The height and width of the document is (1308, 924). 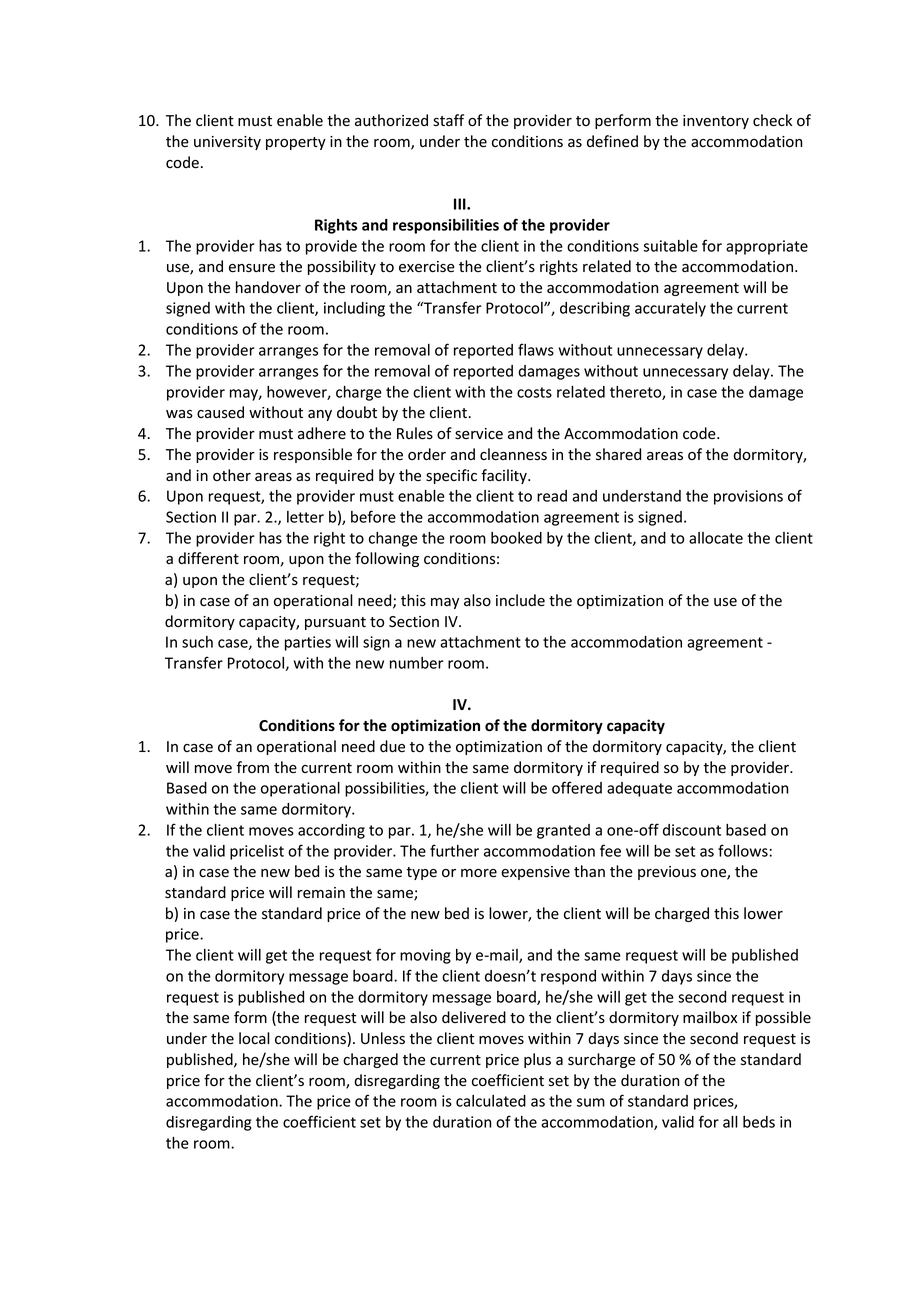 What do you see at coordinates (716, 538) in the document?
I see `allocate` at bounding box center [716, 538].
